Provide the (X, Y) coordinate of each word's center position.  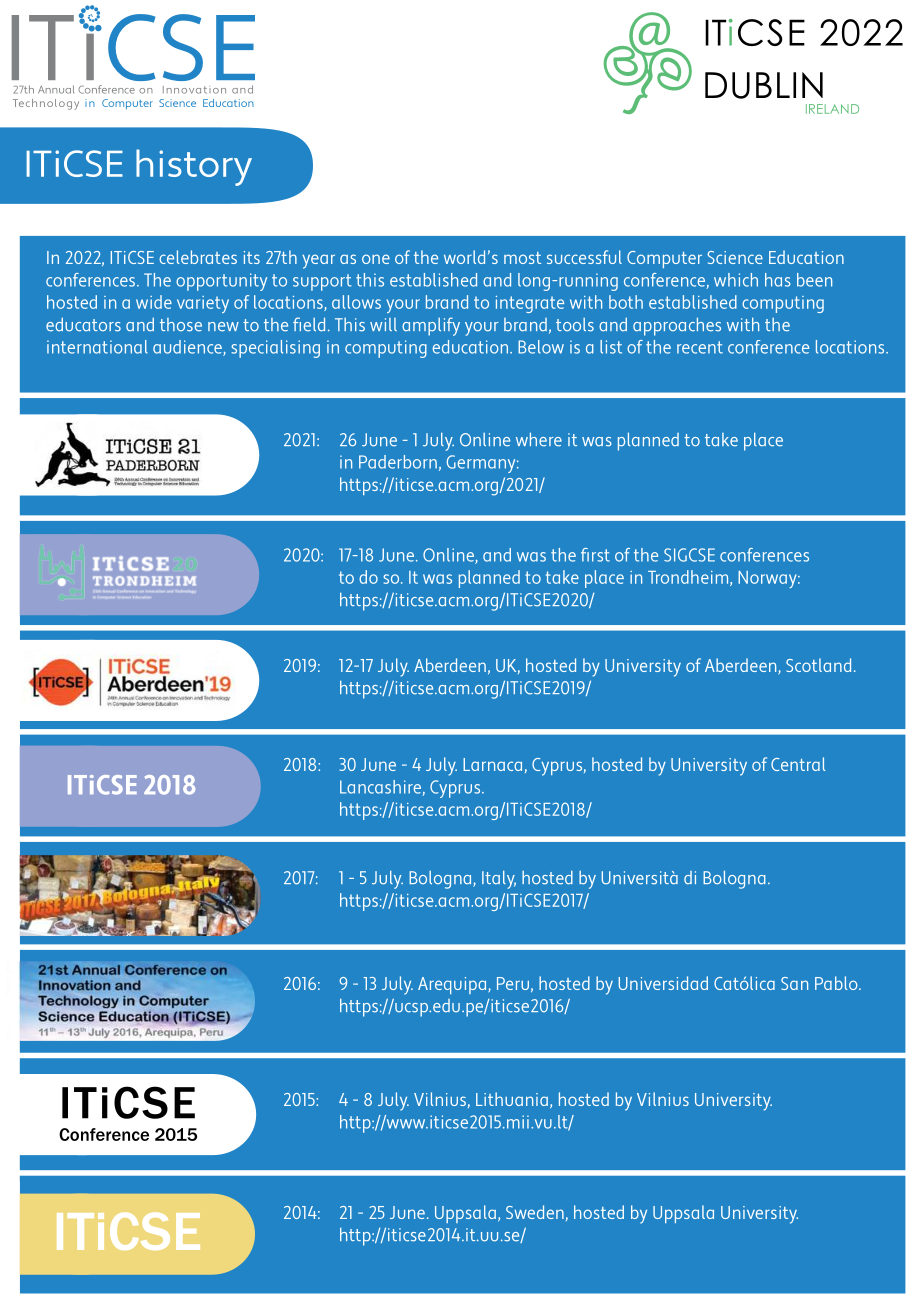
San (794, 983)
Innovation (194, 90)
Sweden (535, 1212)
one (376, 259)
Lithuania (512, 1099)
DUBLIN (764, 85)
